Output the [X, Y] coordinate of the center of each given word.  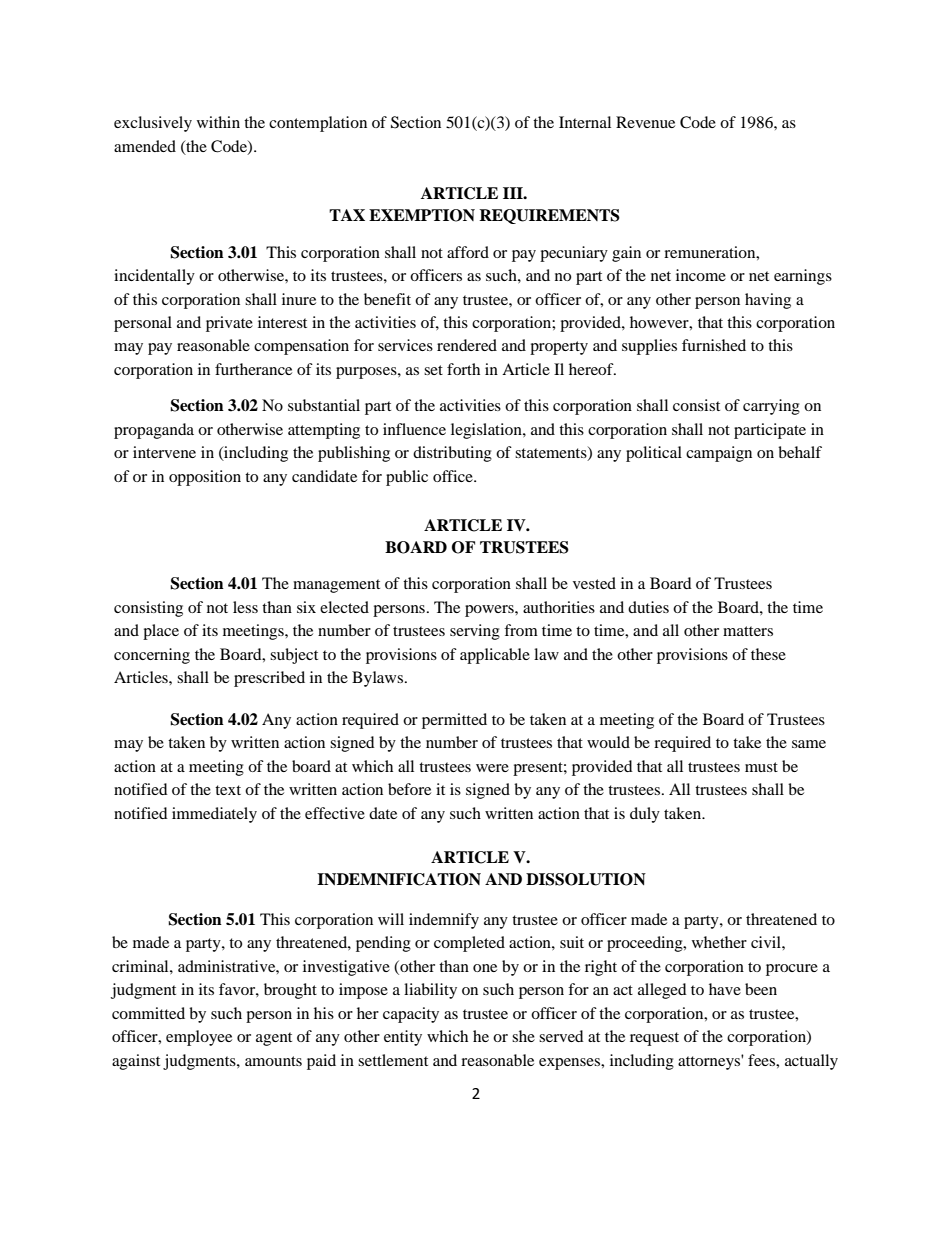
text [228, 790]
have [725, 989]
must [761, 767]
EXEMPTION [422, 215]
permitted [454, 721]
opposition [205, 478]
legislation [487, 431]
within [218, 122]
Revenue [645, 122]
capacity [411, 1015]
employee [199, 1038]
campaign [719, 454]
